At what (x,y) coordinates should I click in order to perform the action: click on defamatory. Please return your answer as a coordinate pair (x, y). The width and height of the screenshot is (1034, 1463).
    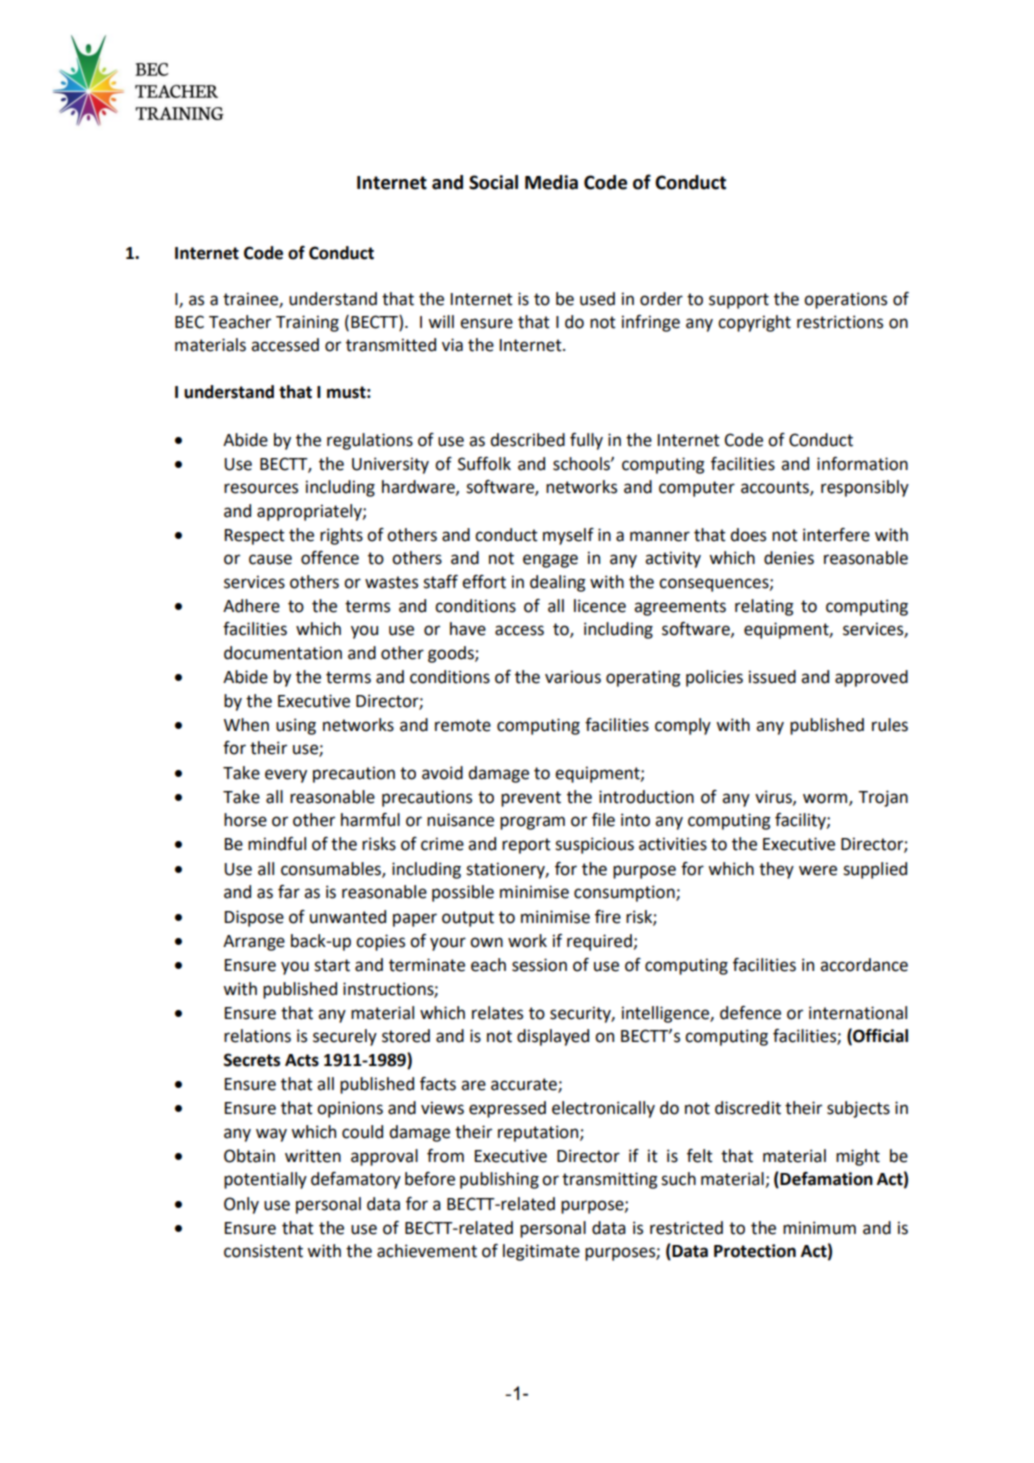
    Looking at the image, I should click on (356, 1180).
